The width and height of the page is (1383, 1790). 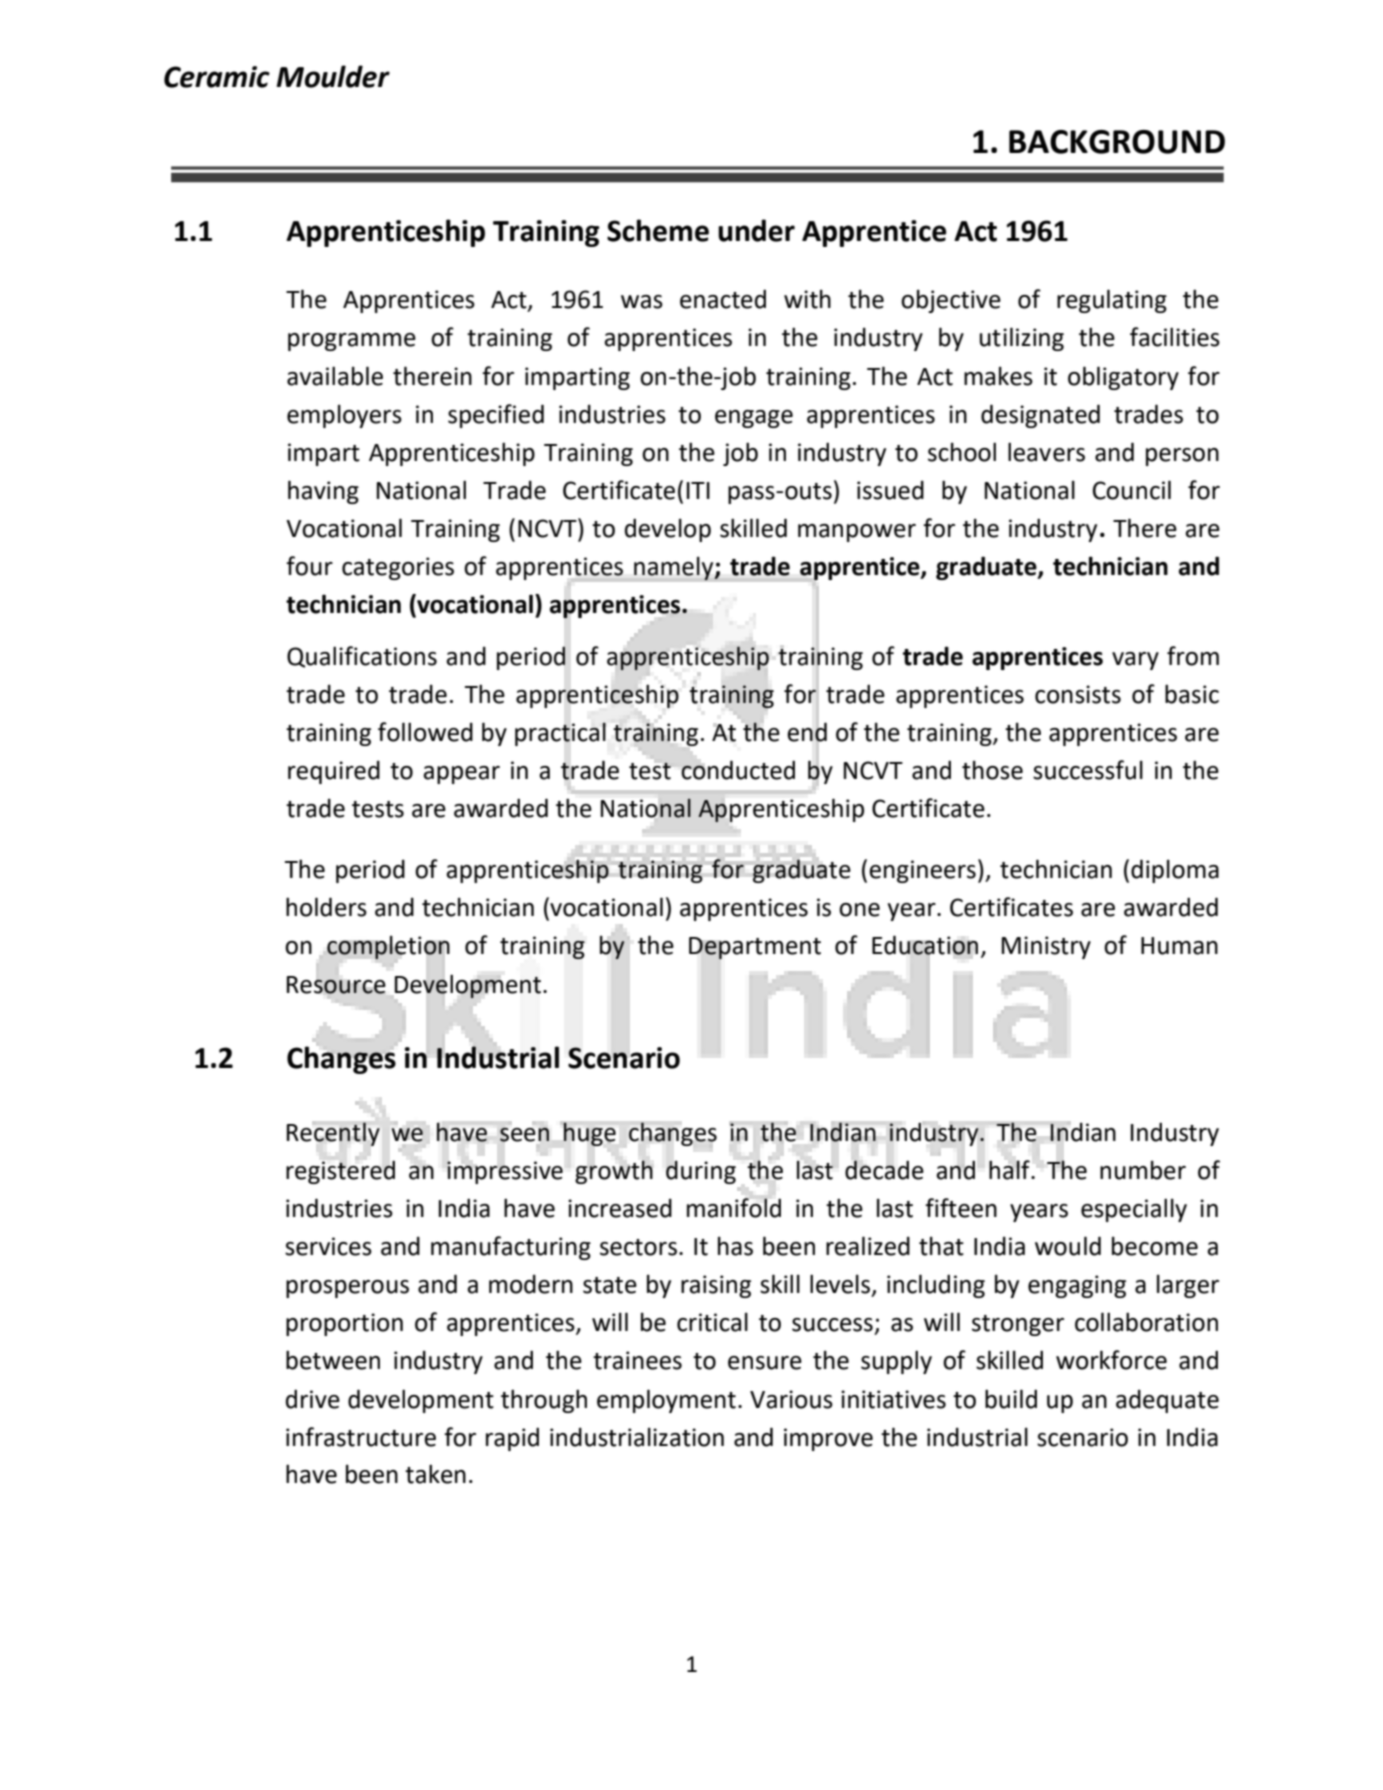 What do you see at coordinates (992, 770) in the page?
I see `those` at bounding box center [992, 770].
